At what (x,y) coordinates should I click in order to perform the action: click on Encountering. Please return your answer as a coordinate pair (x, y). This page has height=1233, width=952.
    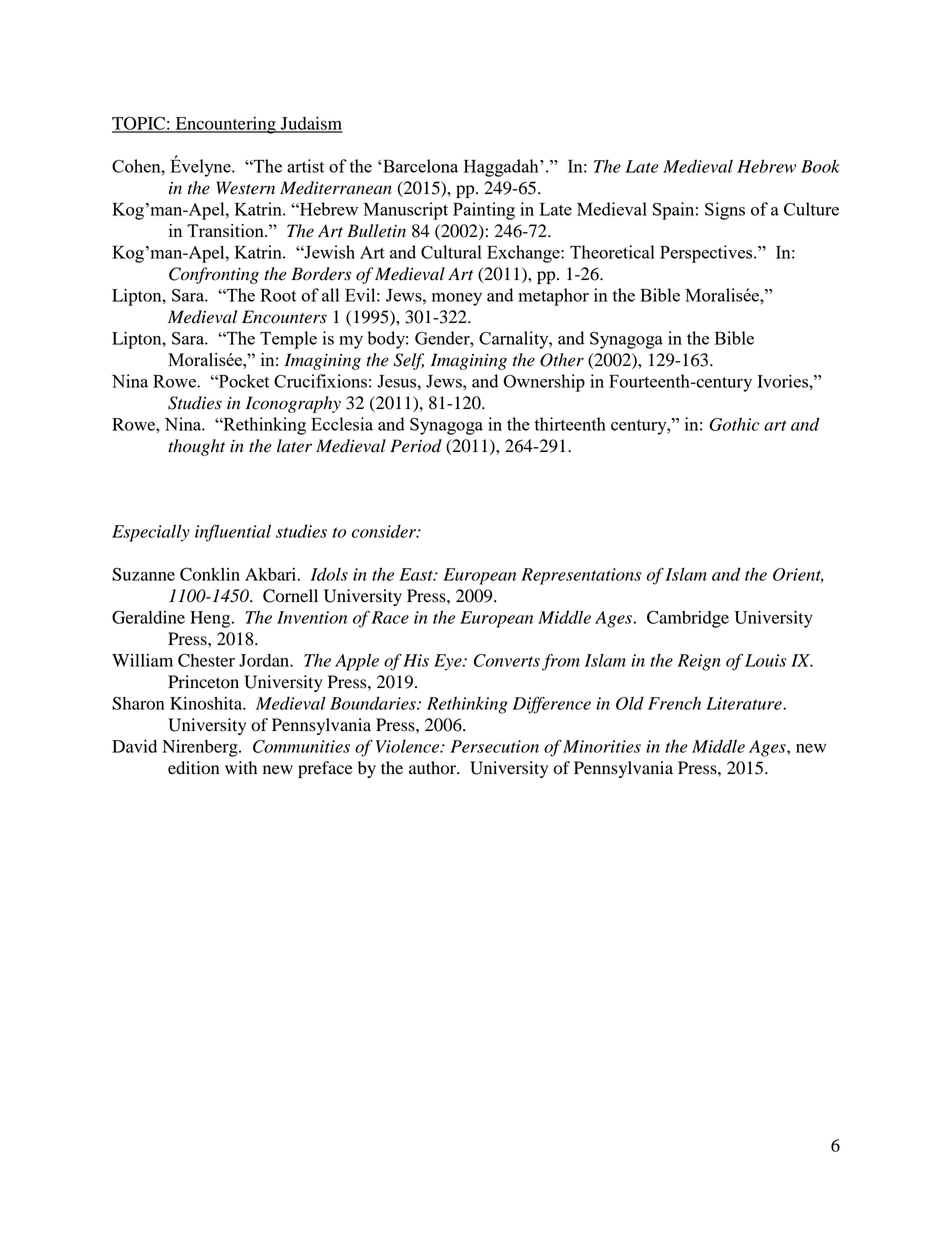
    Looking at the image, I should click on (225, 125).
